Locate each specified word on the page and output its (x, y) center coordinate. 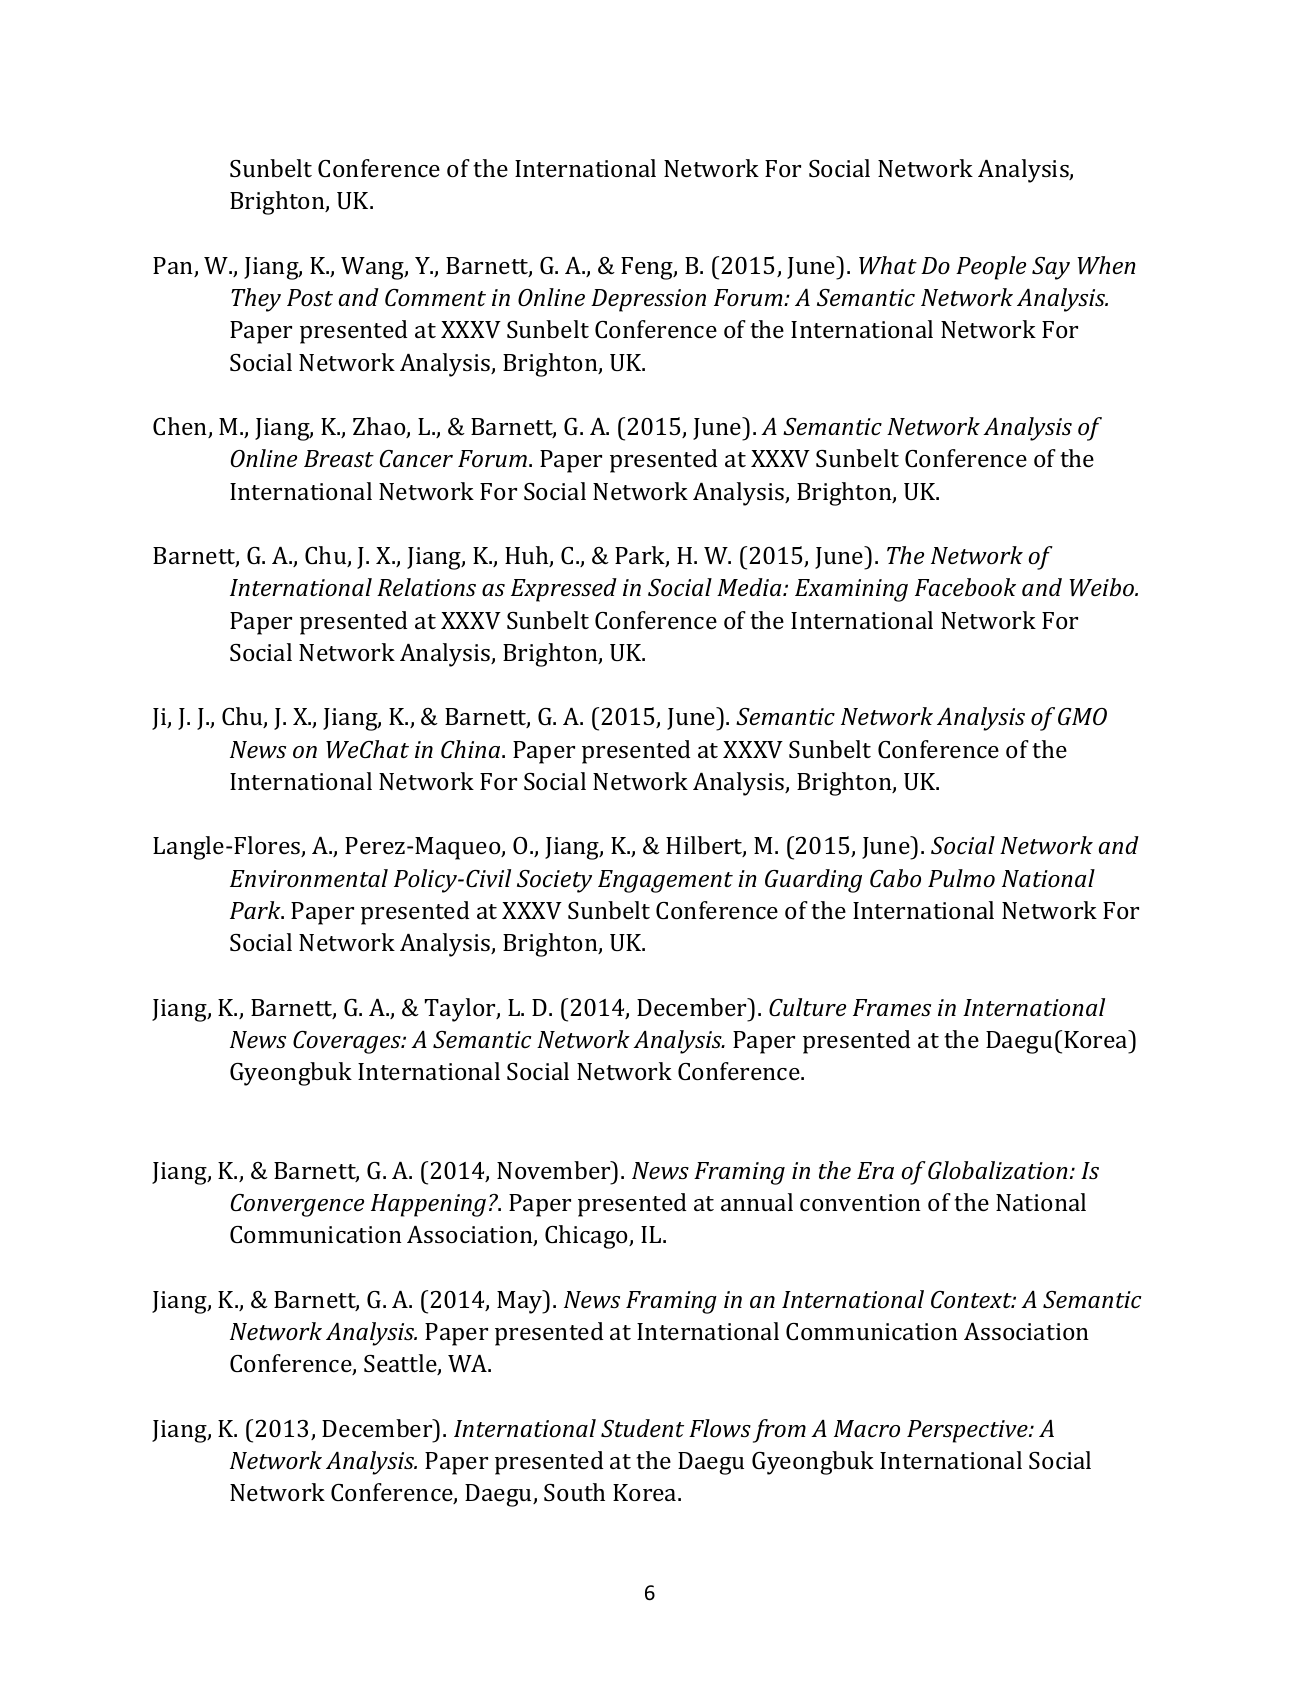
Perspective (968, 1431)
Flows (720, 1428)
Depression (648, 300)
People (991, 268)
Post (310, 298)
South (574, 1492)
